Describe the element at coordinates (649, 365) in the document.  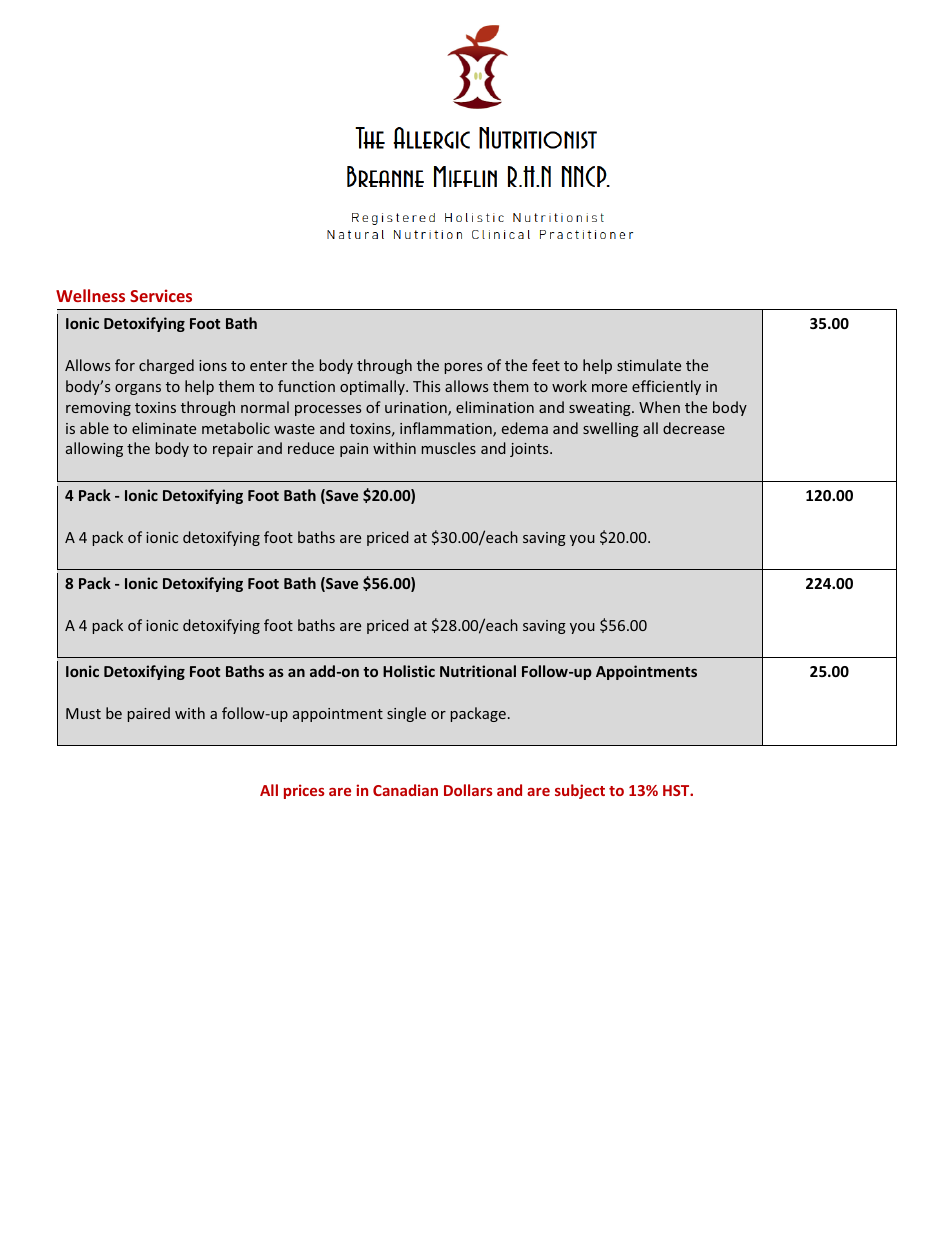
I see `stimulate` at that location.
